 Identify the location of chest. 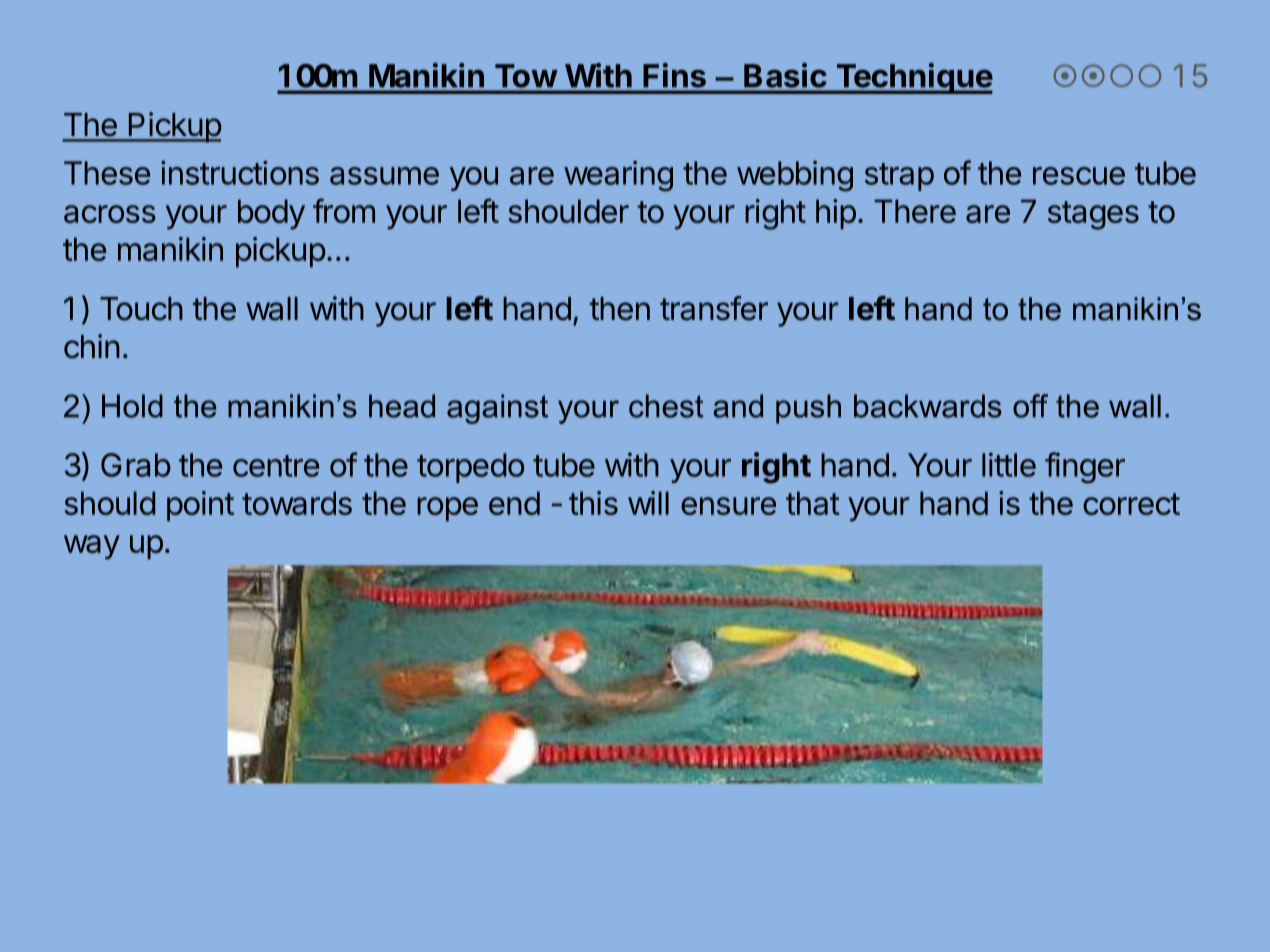
(666, 406).
